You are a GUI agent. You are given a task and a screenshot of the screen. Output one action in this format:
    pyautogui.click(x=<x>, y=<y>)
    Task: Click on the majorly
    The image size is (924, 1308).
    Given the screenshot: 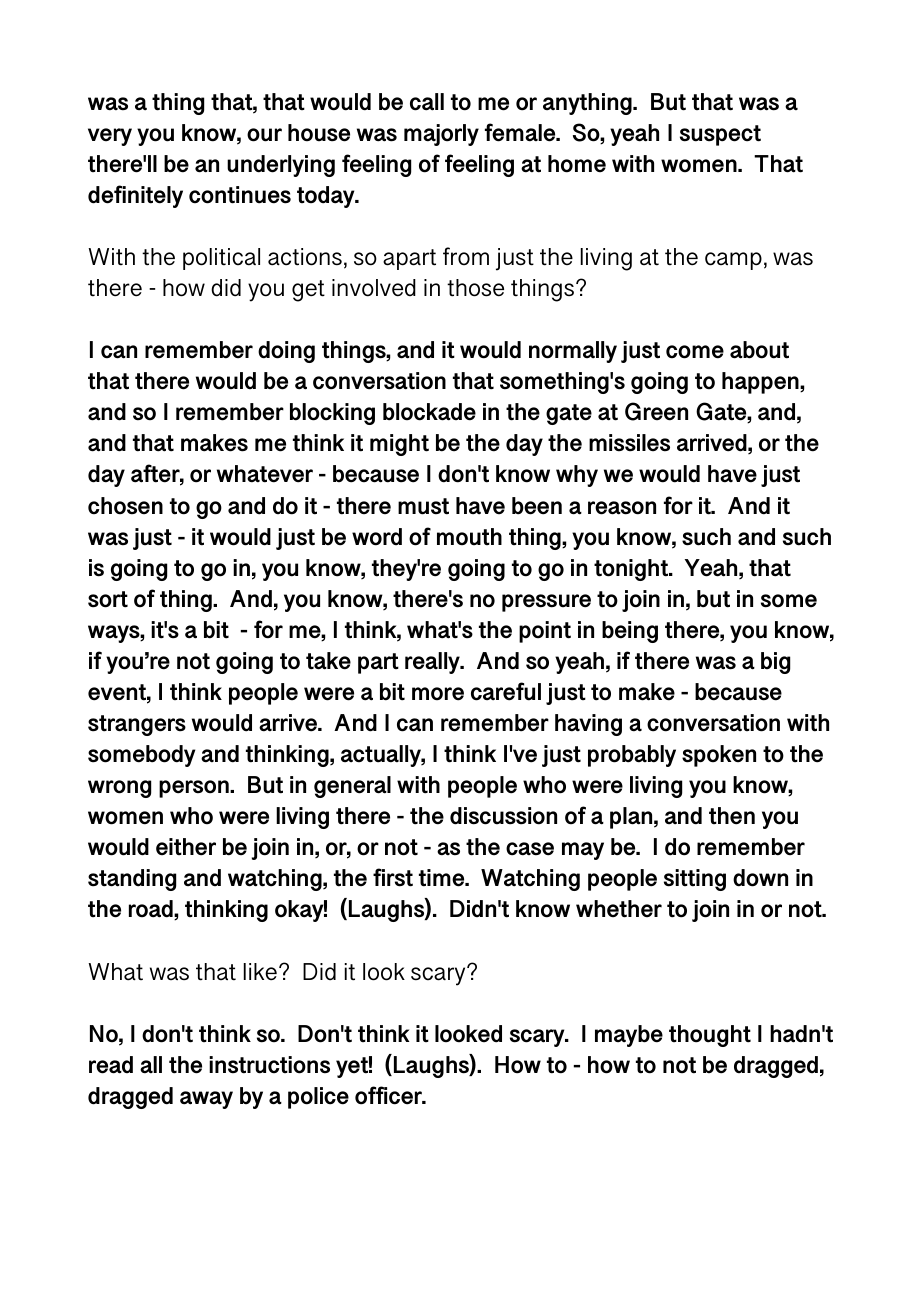 What is the action you would take?
    pyautogui.click(x=441, y=135)
